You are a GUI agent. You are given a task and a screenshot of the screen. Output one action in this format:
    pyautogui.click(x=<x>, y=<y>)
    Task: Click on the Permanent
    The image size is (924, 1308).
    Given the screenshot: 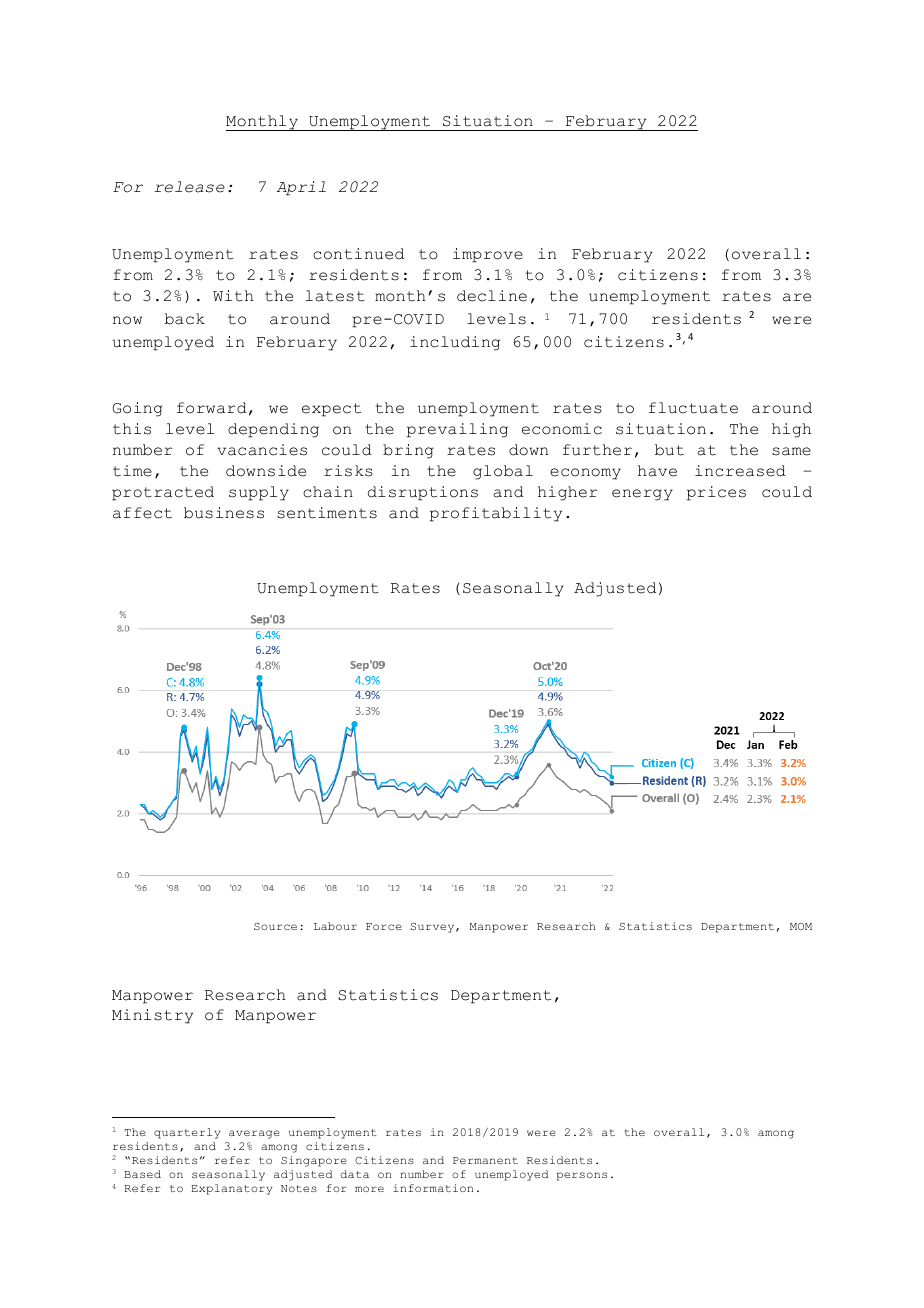 What is the action you would take?
    pyautogui.click(x=485, y=1160)
